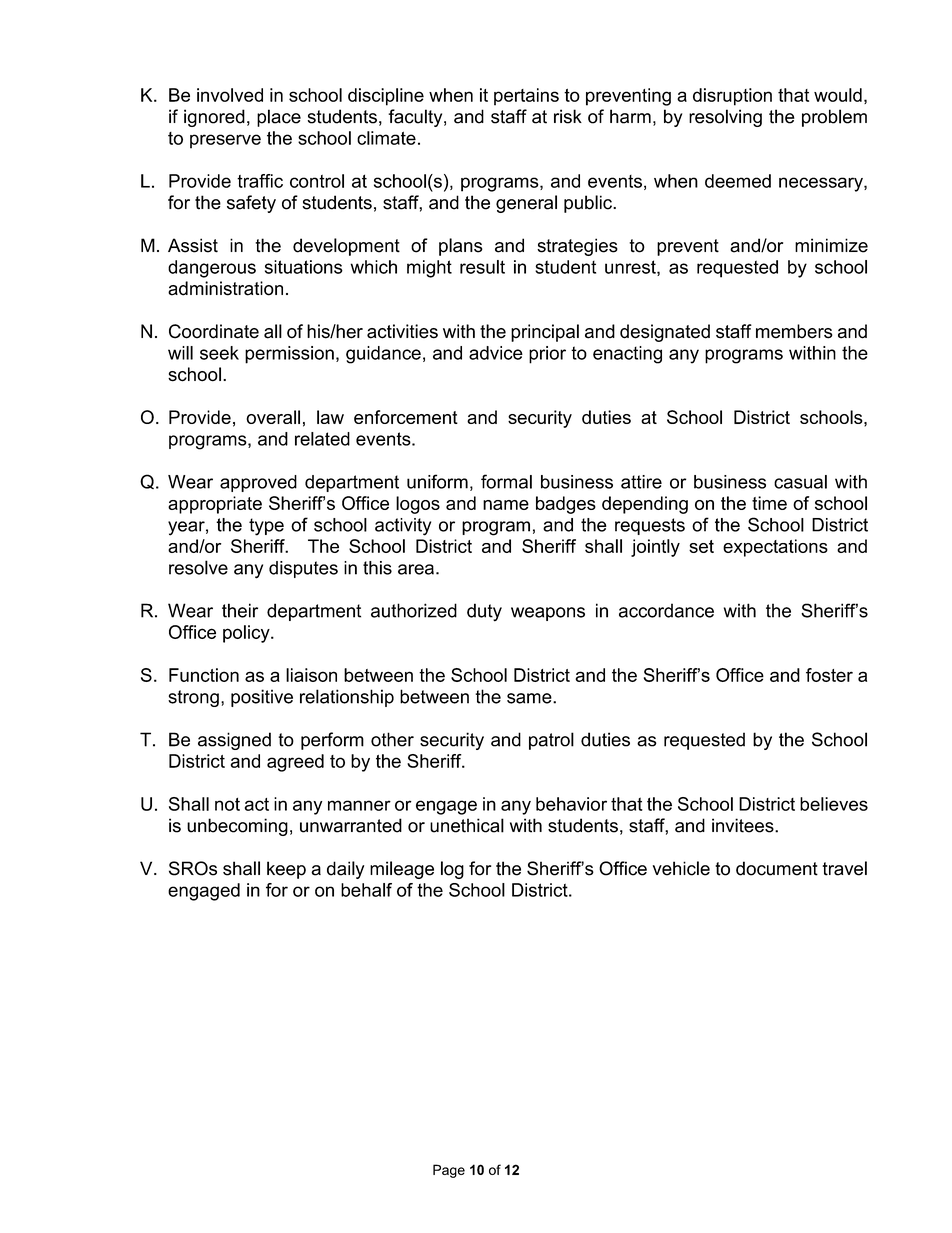 Image resolution: width=952 pixels, height=1233 pixels. I want to click on resolving, so click(725, 118).
